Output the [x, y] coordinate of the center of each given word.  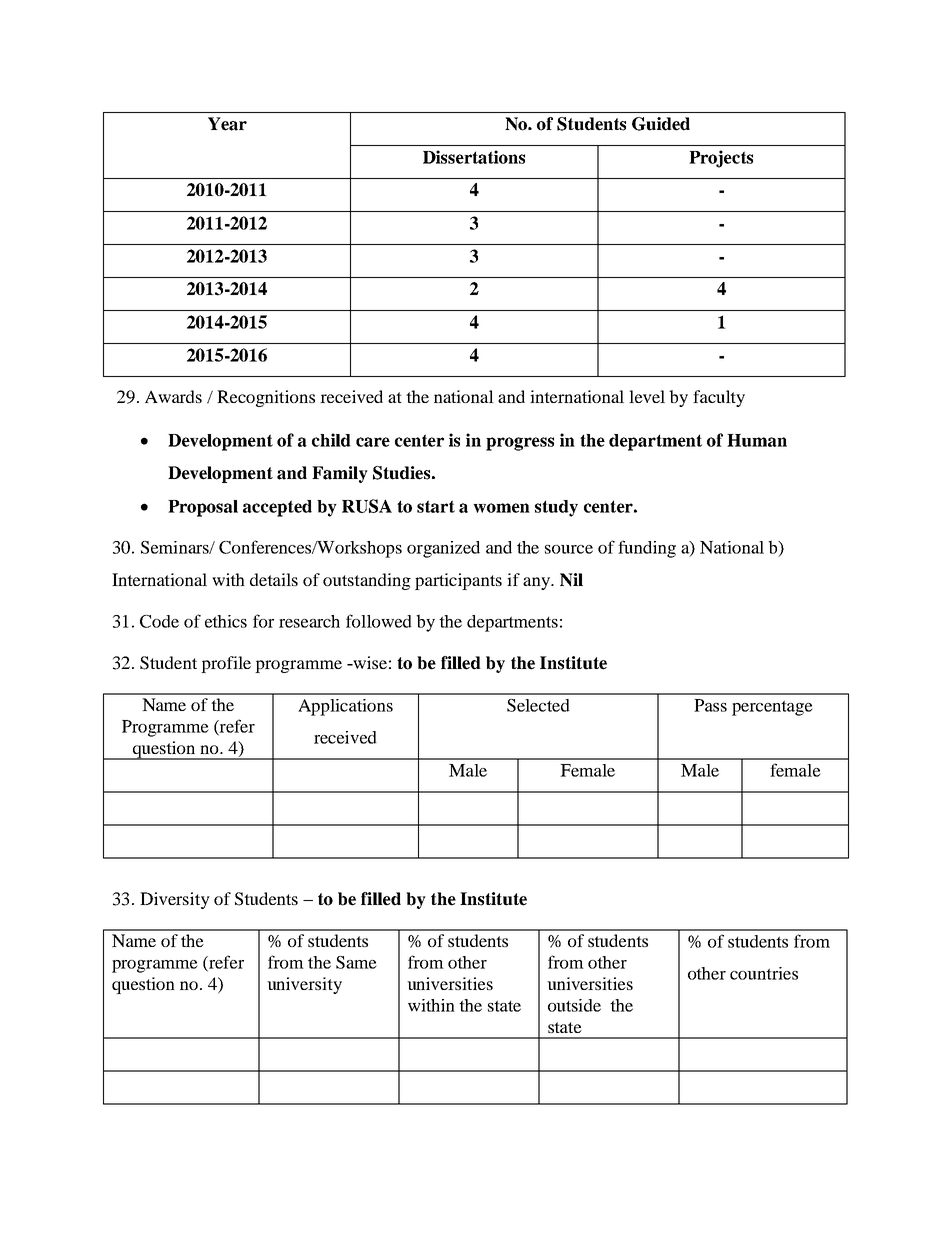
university [304, 985]
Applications [345, 707]
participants [458, 581]
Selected [538, 705]
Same [356, 962]
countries [764, 973]
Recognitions [266, 398]
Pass [710, 705]
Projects [721, 159]
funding [647, 549]
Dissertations [474, 157]
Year [227, 124]
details [274, 579]
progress [520, 444]
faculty [719, 398]
